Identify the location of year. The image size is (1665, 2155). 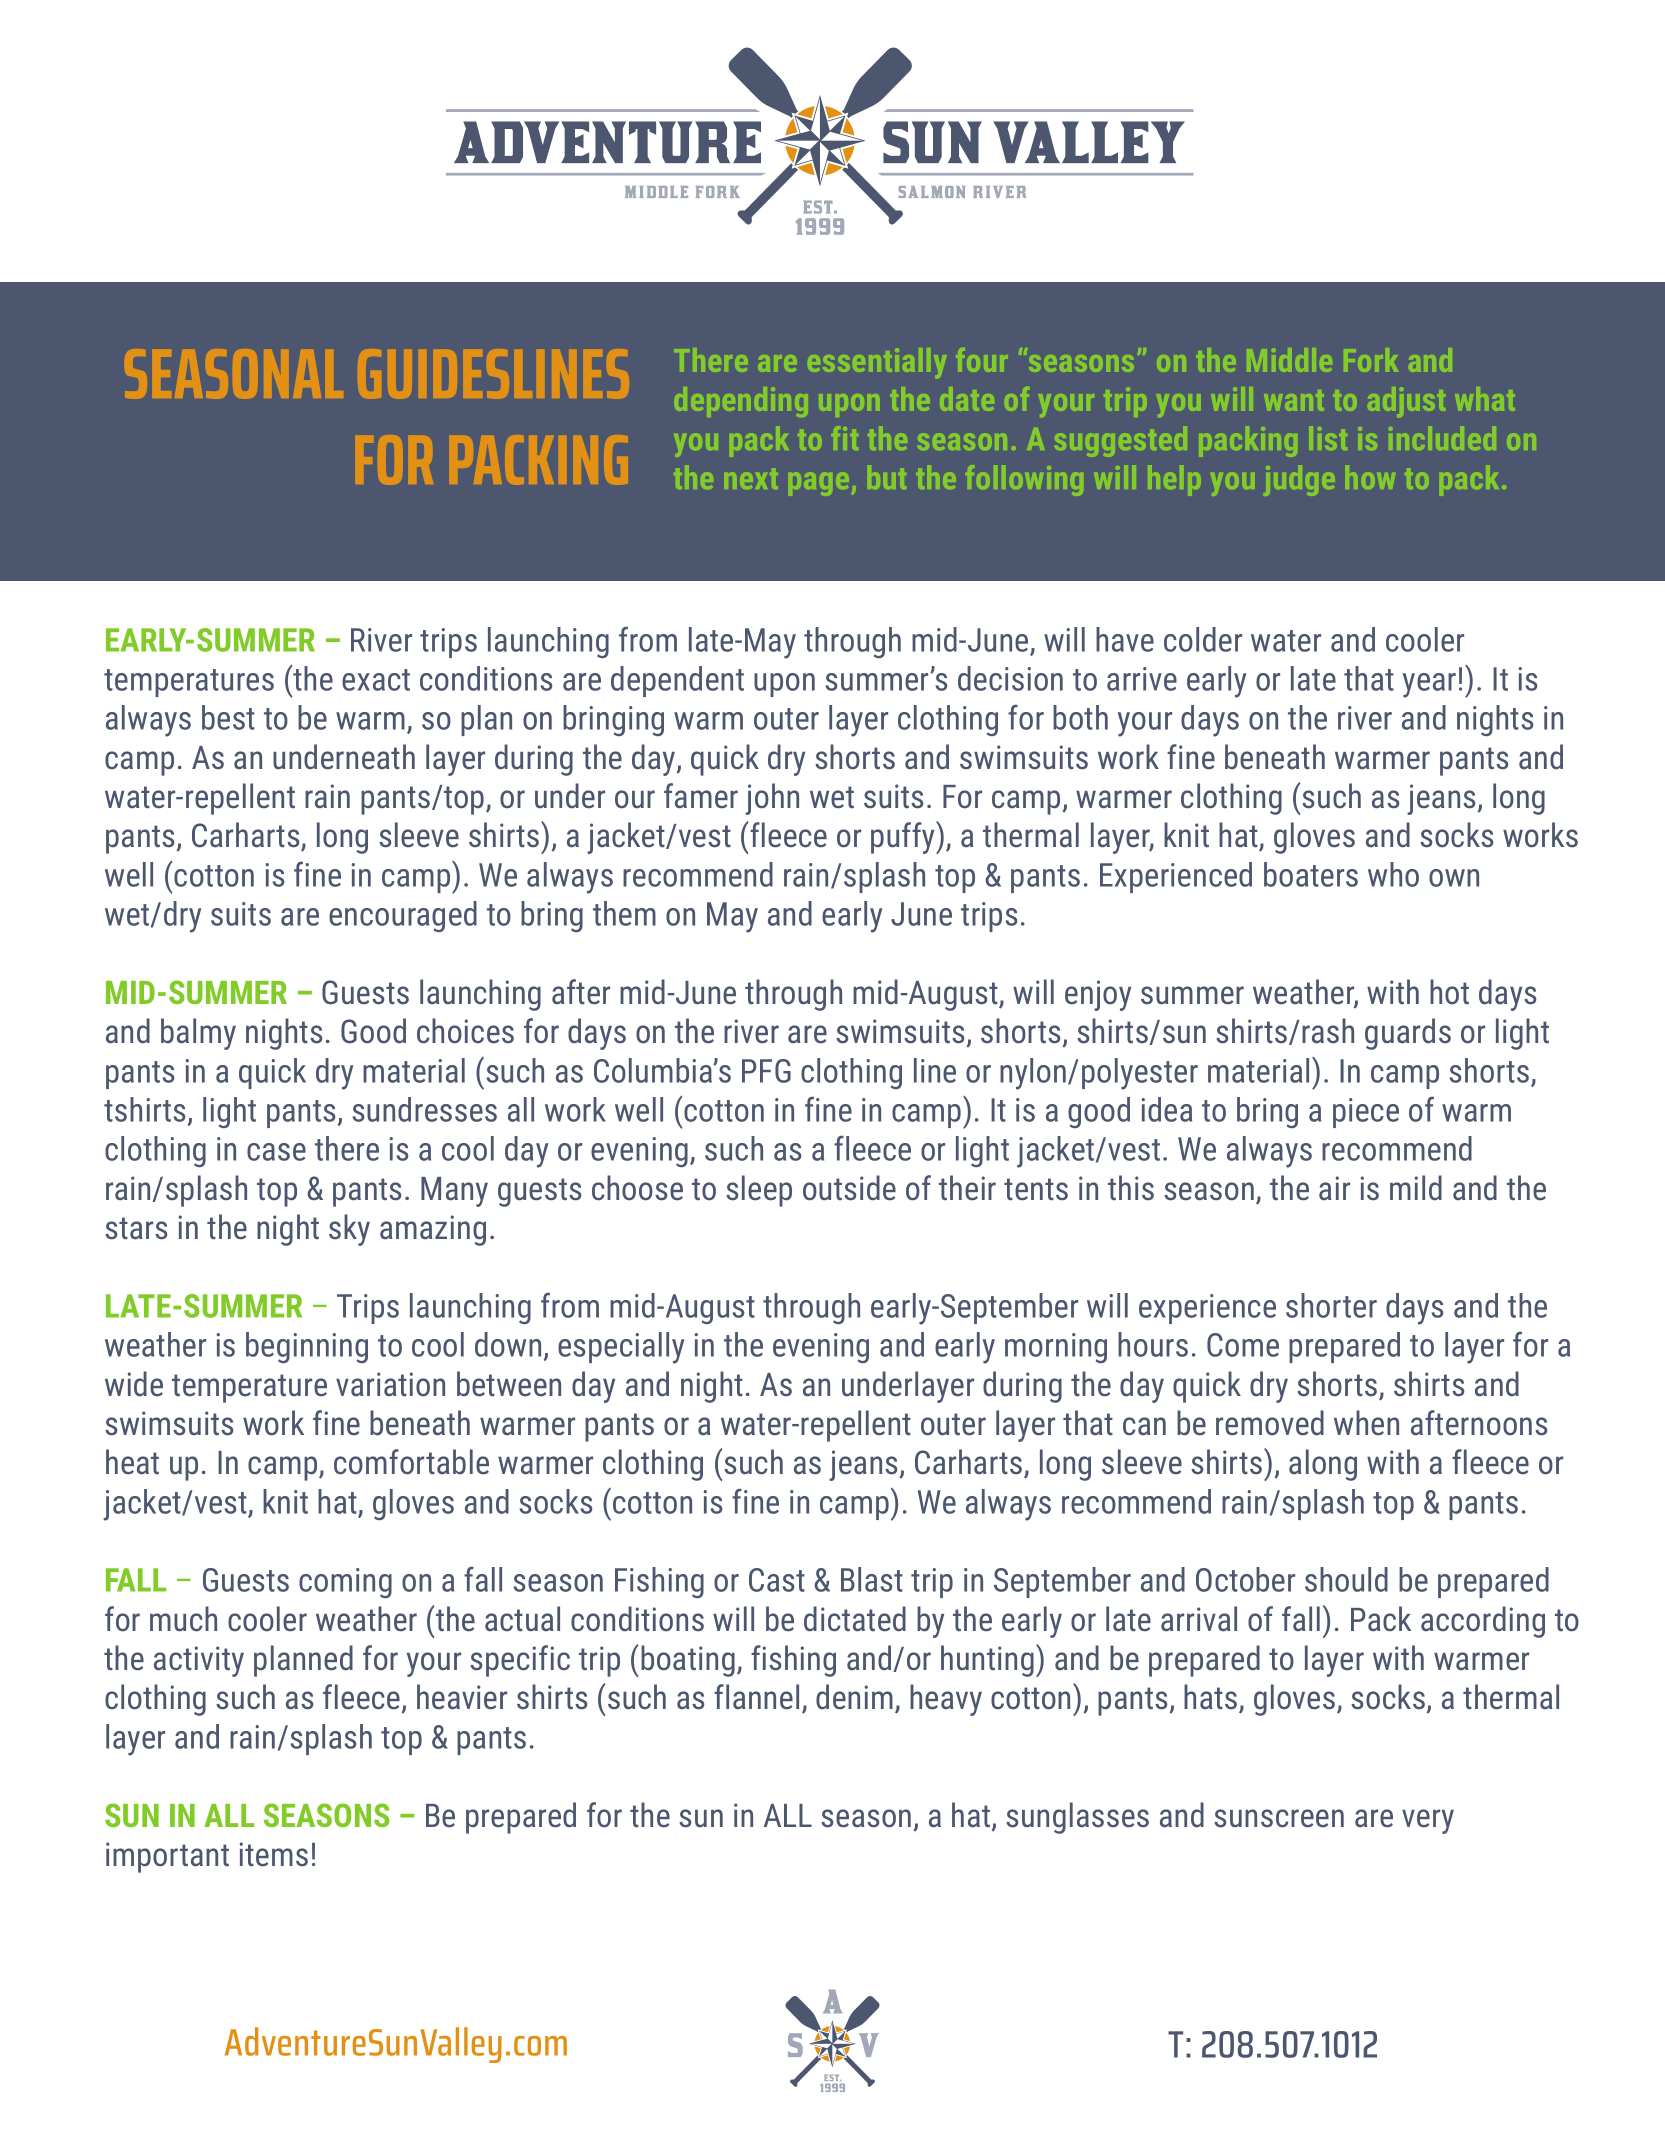
(1429, 685).
